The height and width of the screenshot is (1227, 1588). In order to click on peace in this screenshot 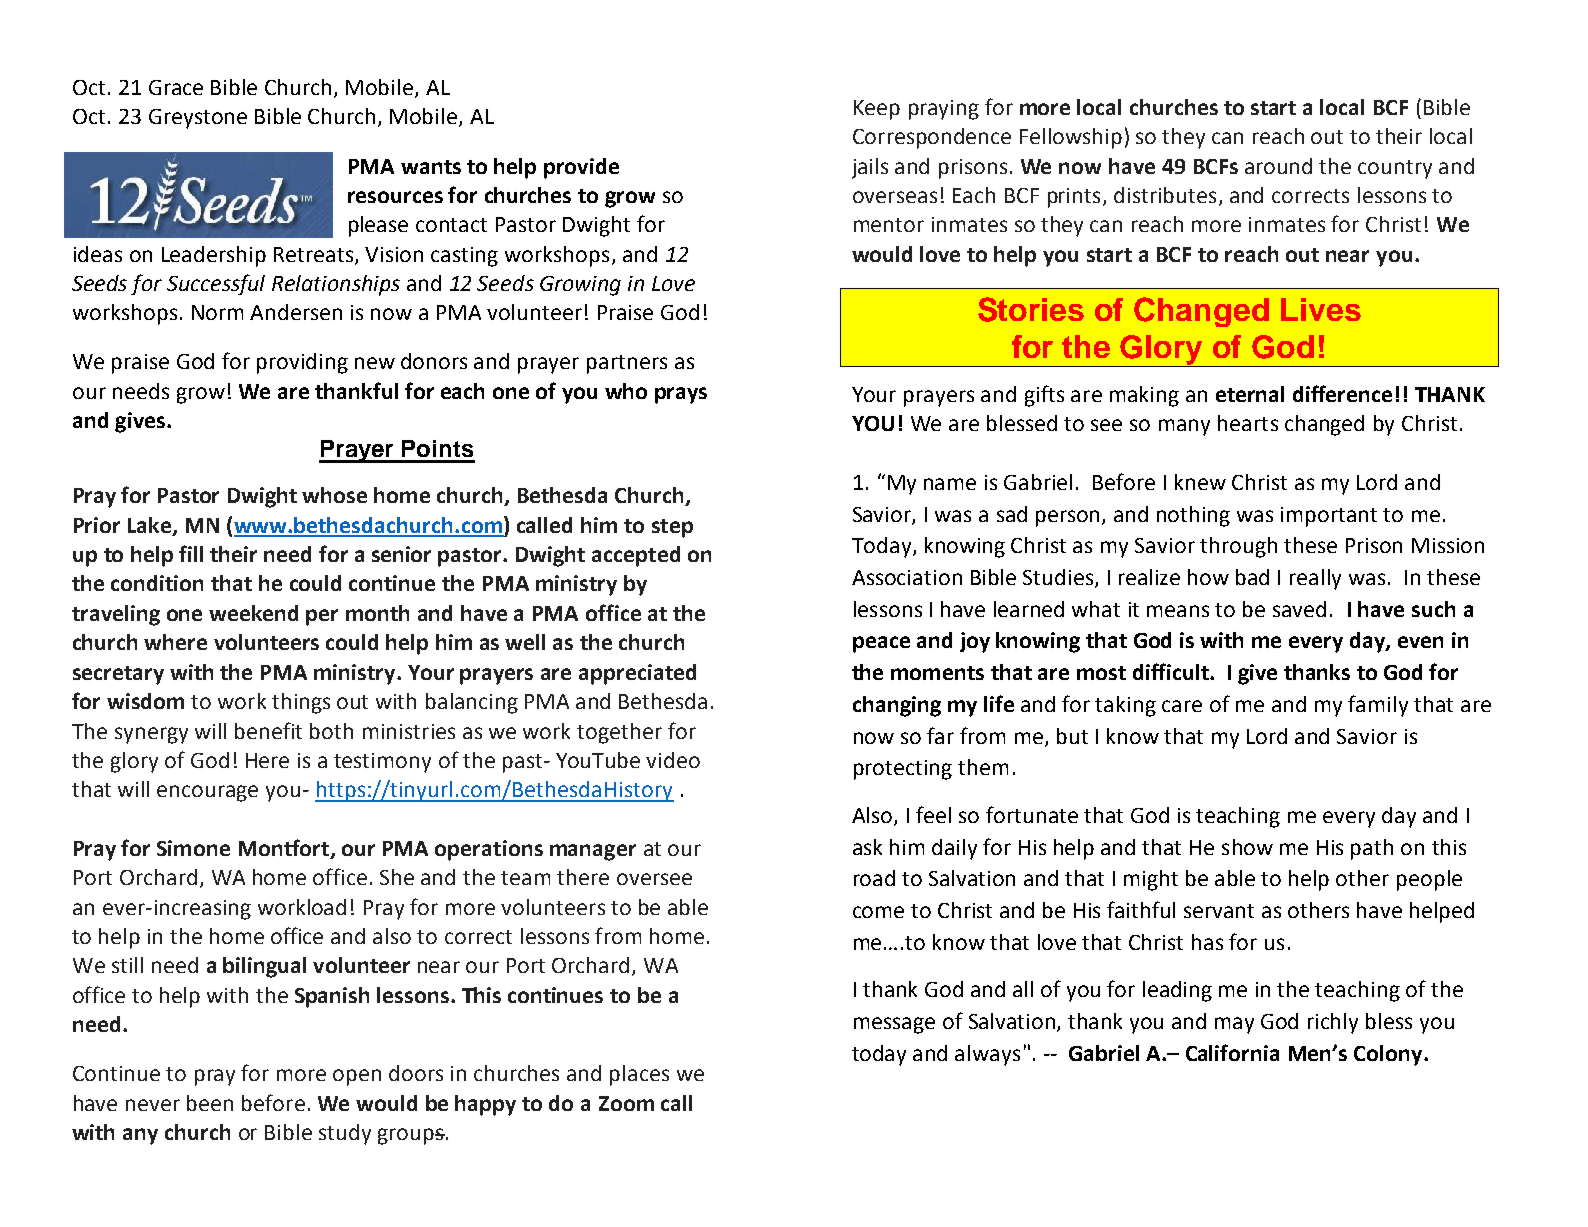, I will do `click(881, 644)`.
